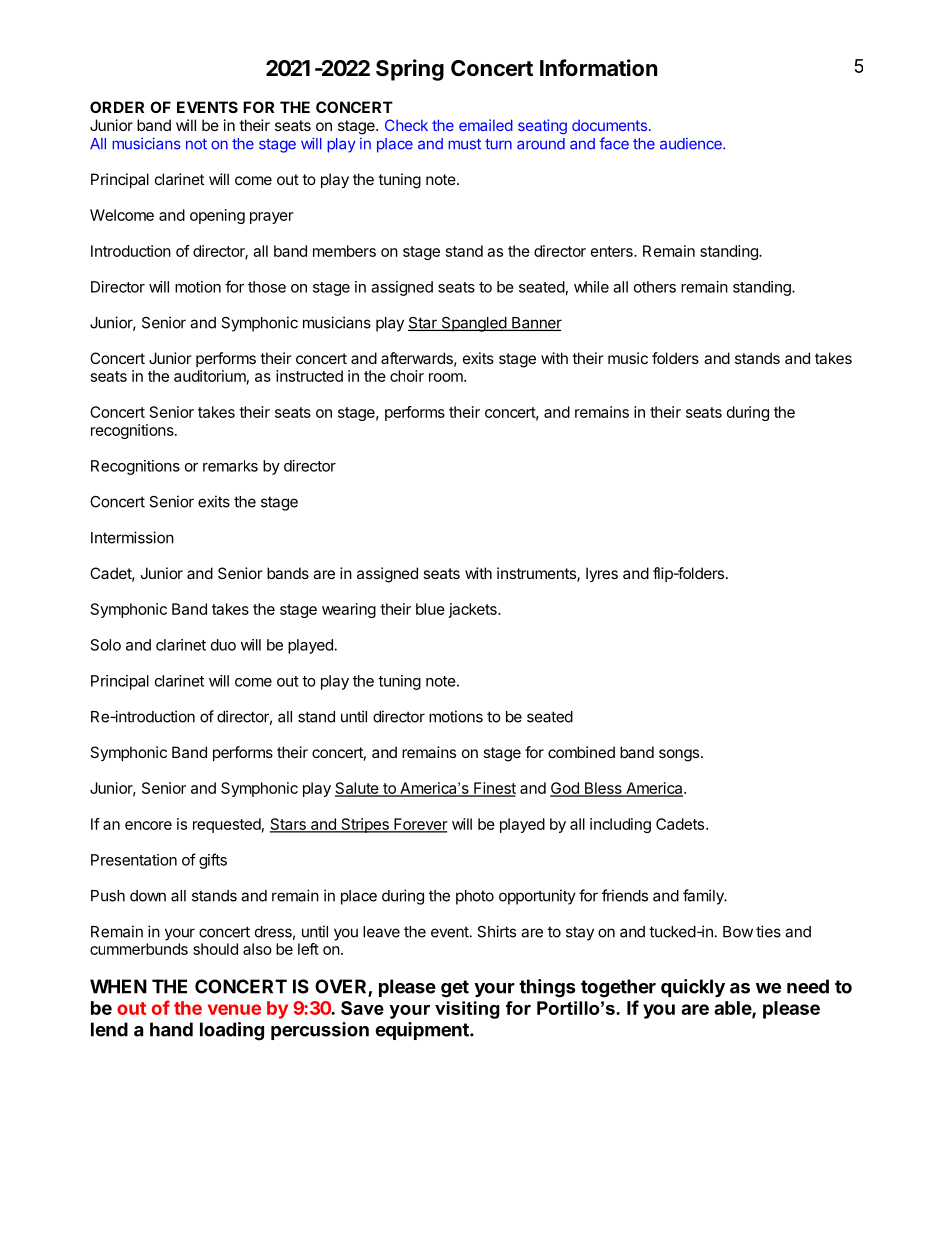 This page has width=952, height=1233. Describe the element at coordinates (692, 144) in the page. I see `audience` at that location.
